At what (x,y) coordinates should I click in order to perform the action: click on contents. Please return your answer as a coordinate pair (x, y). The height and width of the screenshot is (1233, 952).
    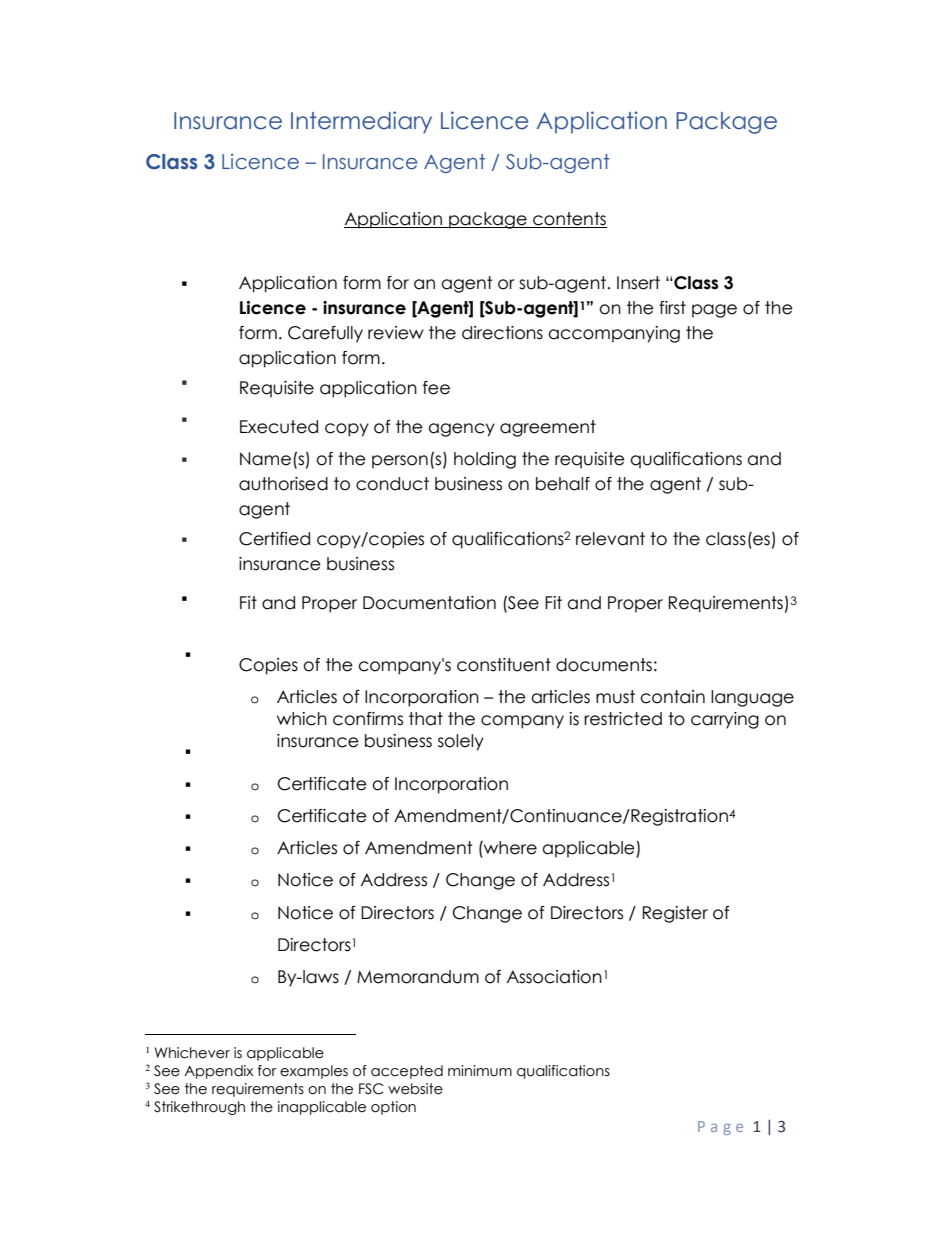
    Looking at the image, I should click on (569, 219).
